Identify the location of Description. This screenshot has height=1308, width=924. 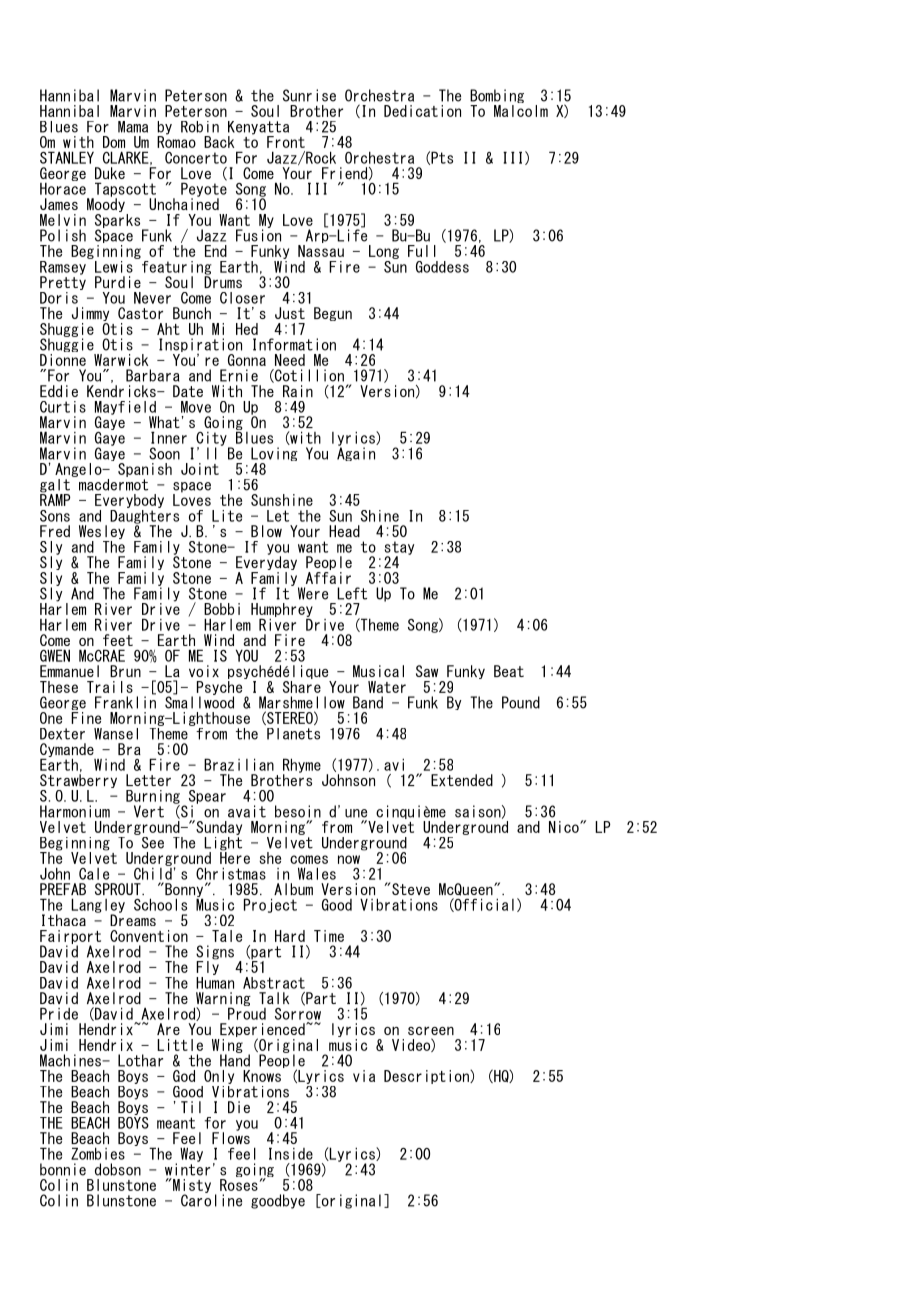
(427, 1077).
